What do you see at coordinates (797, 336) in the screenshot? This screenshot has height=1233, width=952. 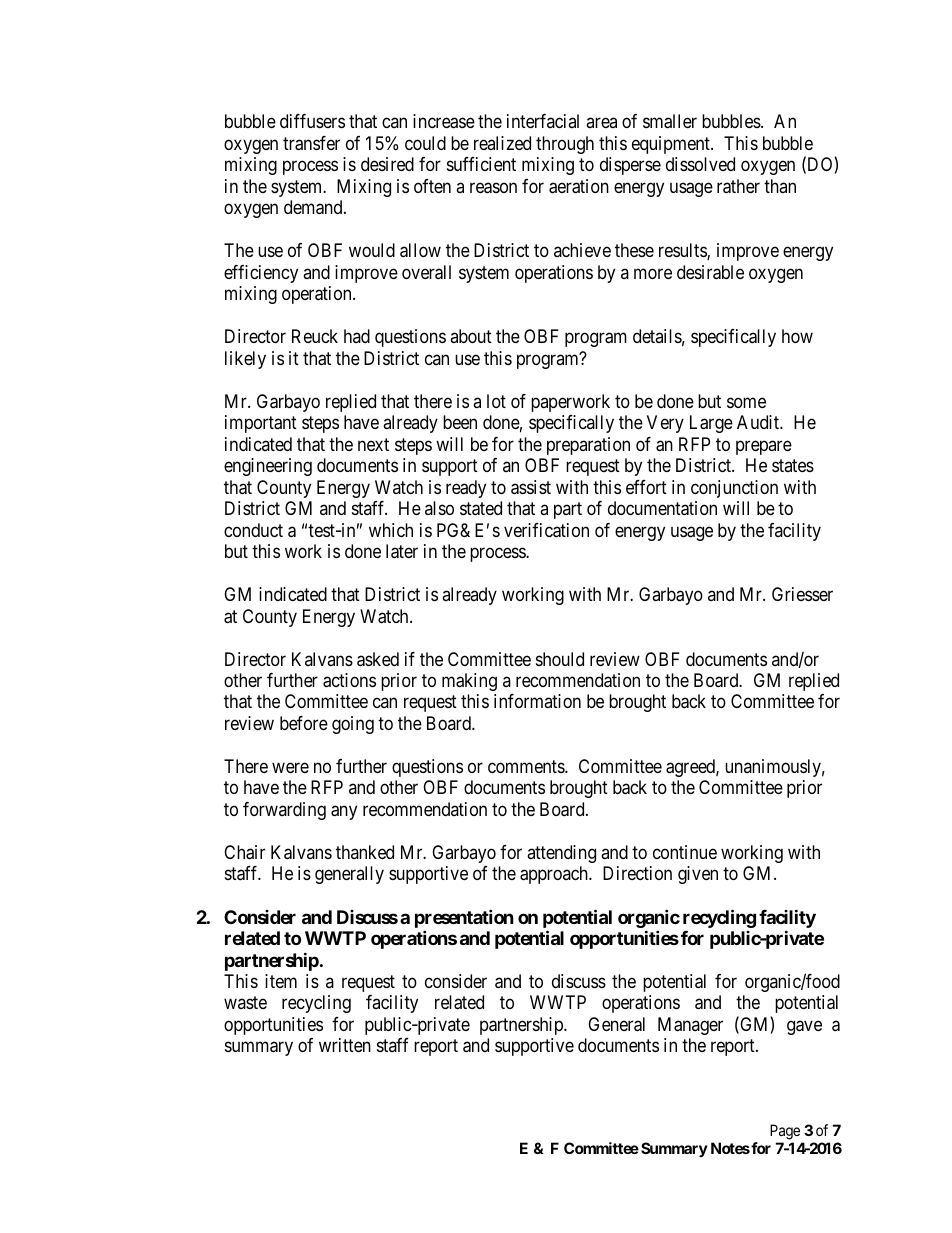 I see `how` at bounding box center [797, 336].
